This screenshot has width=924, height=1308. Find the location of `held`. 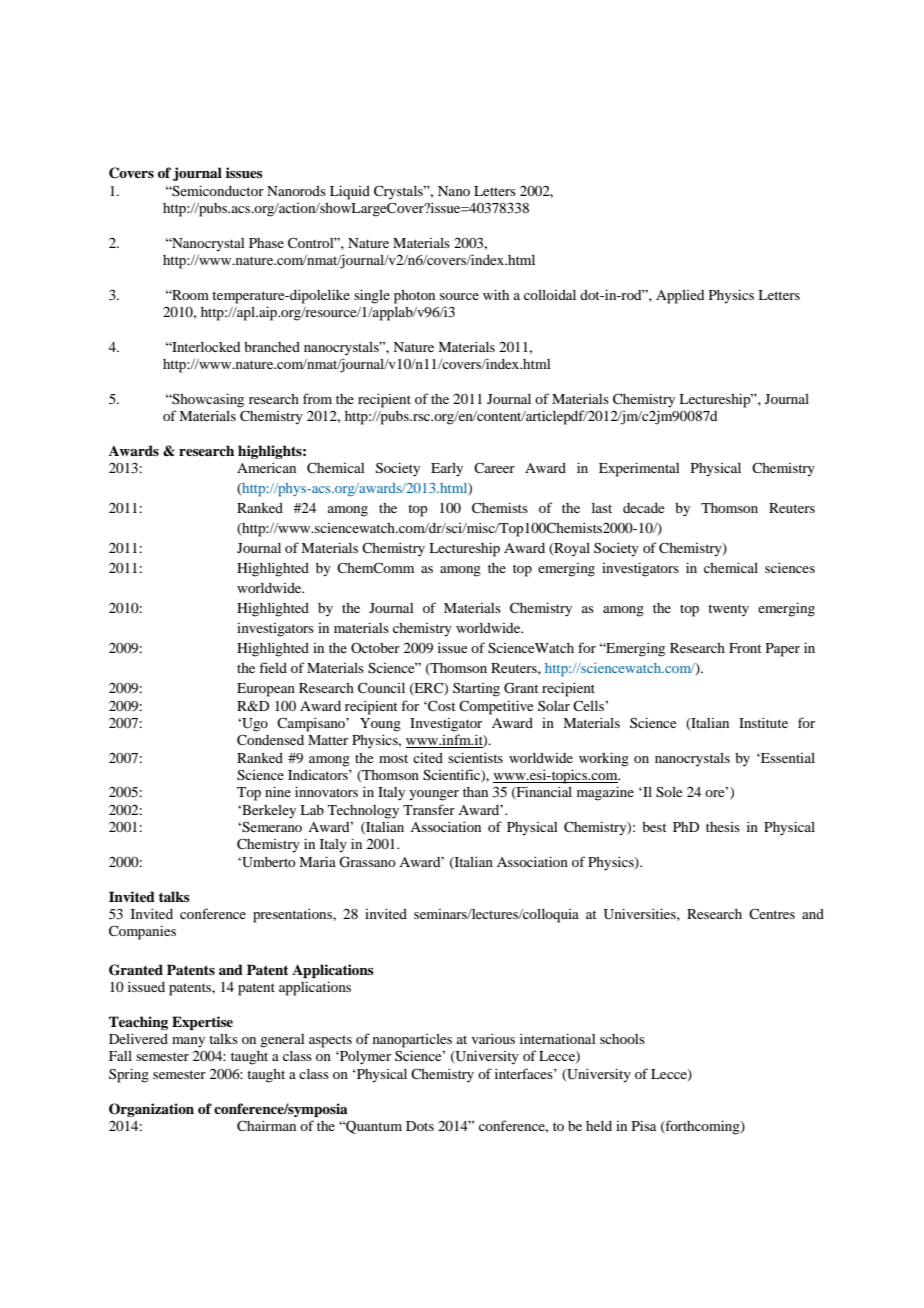

held is located at coordinates (599, 1126).
